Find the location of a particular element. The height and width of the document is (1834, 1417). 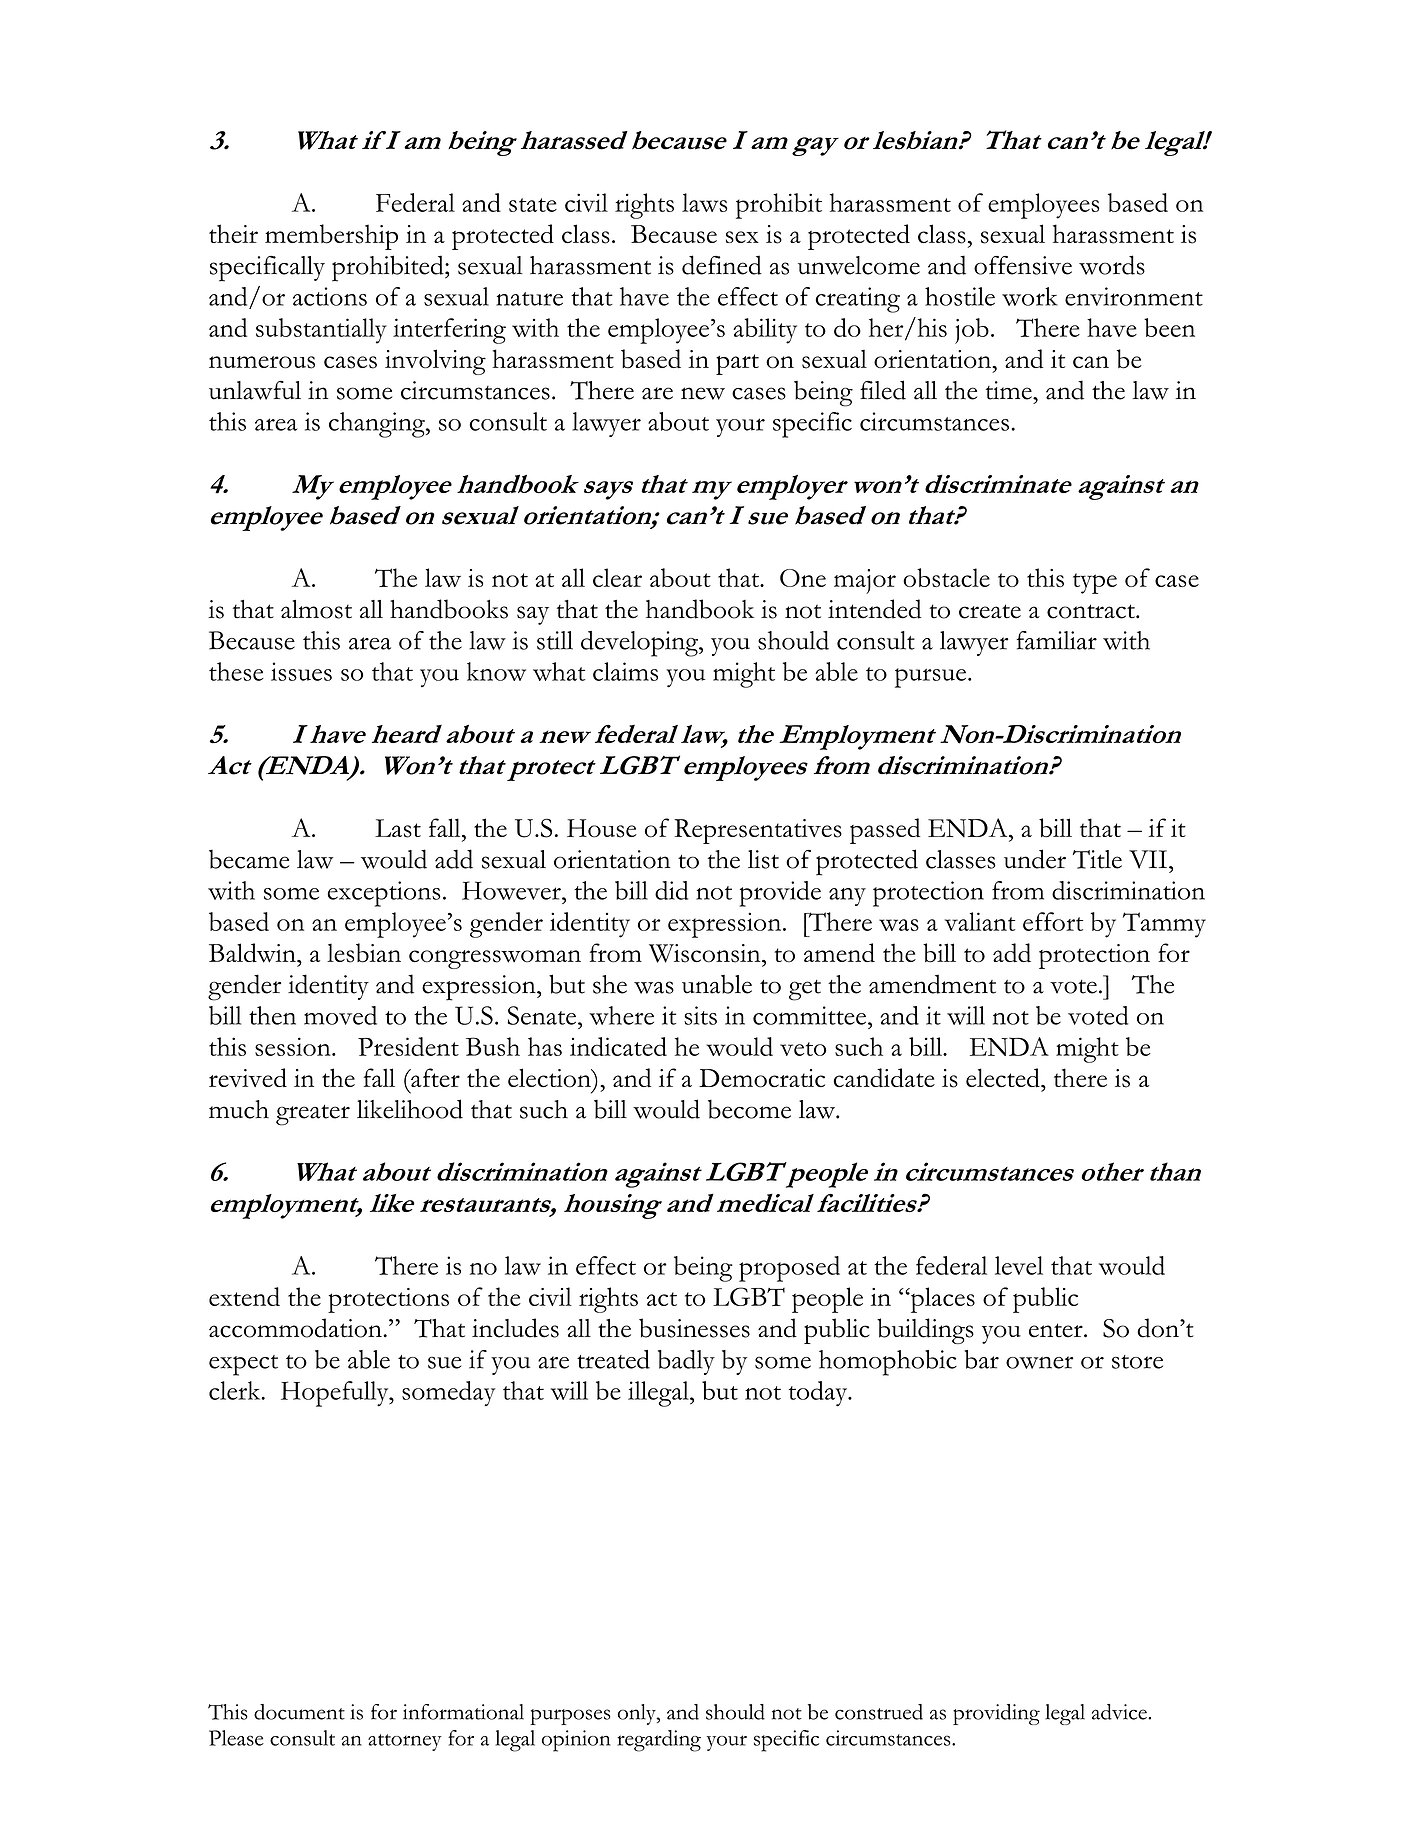

membership is located at coordinates (331, 237).
